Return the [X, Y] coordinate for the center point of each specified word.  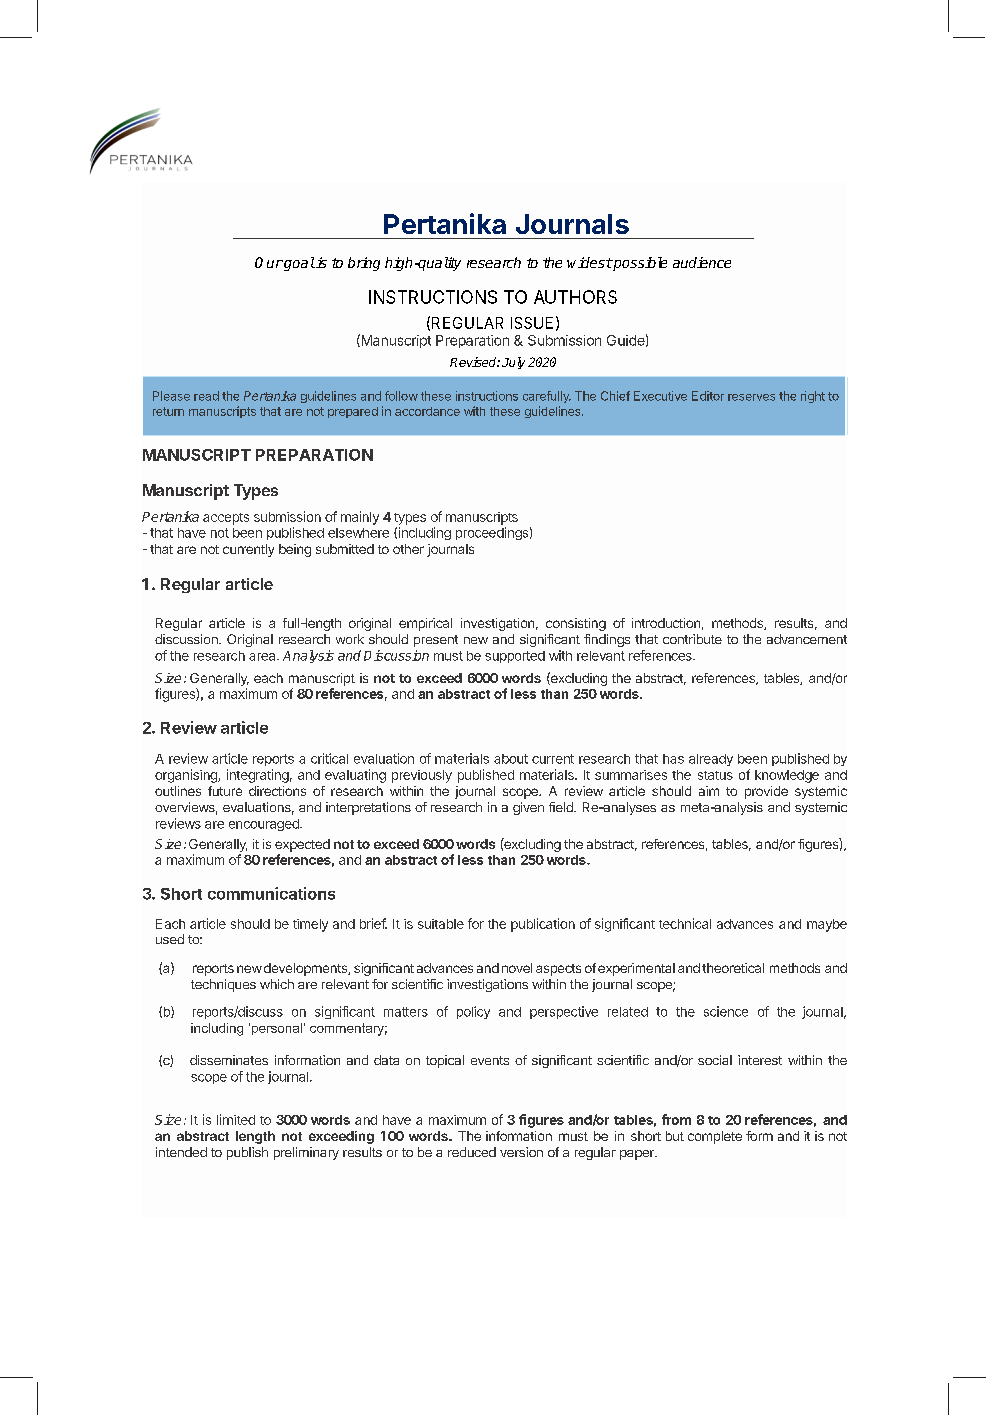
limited [236, 1119]
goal [298, 264]
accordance [427, 411]
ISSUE [532, 323]
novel [517, 968]
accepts [226, 519]
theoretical [733, 968]
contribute [692, 639]
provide [766, 792]
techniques [223, 985]
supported [515, 657]
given [528, 808]
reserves [751, 397]
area [263, 657]
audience [702, 262]
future [225, 791]
